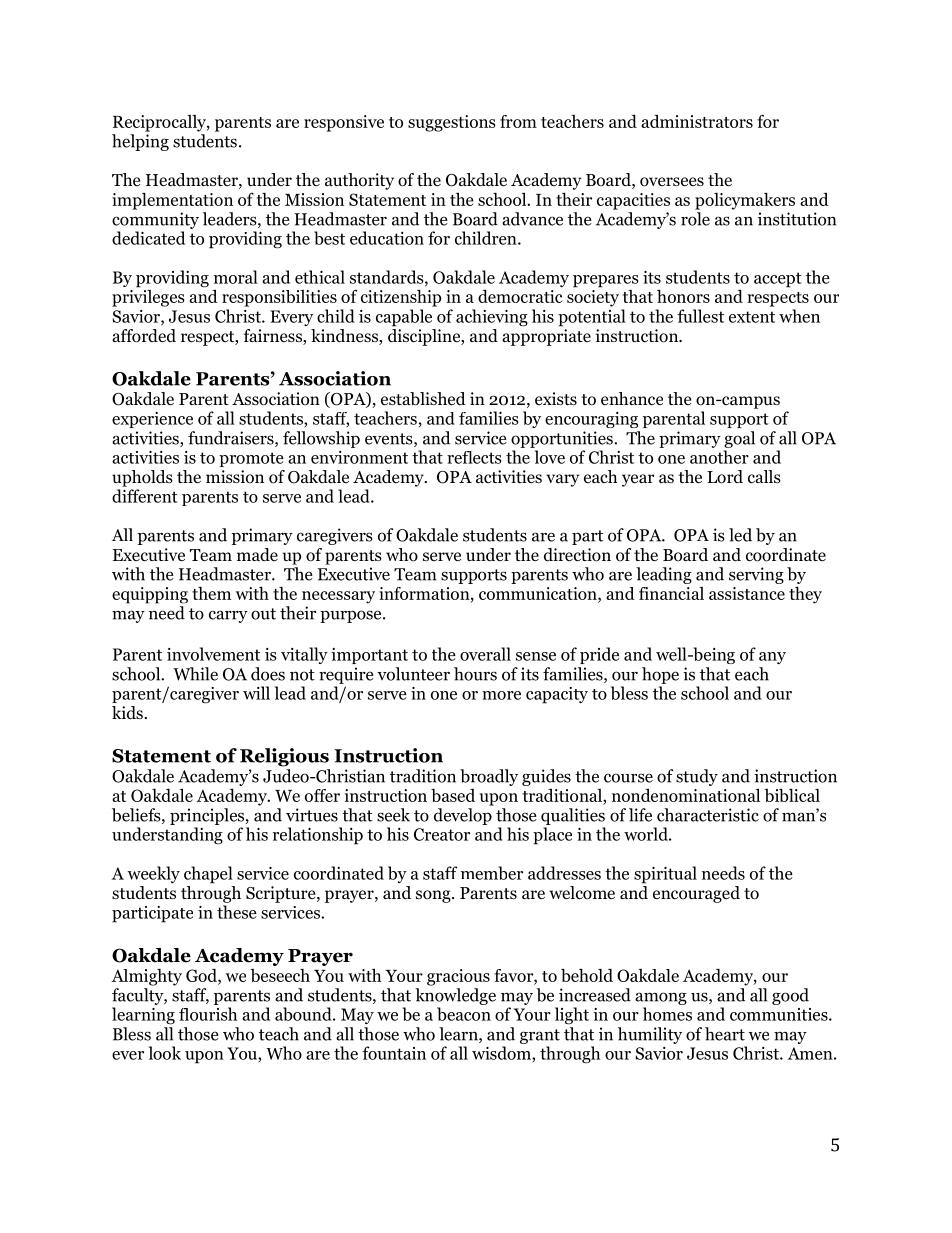 The height and width of the screenshot is (1233, 952). I want to click on reflects, so click(474, 457).
